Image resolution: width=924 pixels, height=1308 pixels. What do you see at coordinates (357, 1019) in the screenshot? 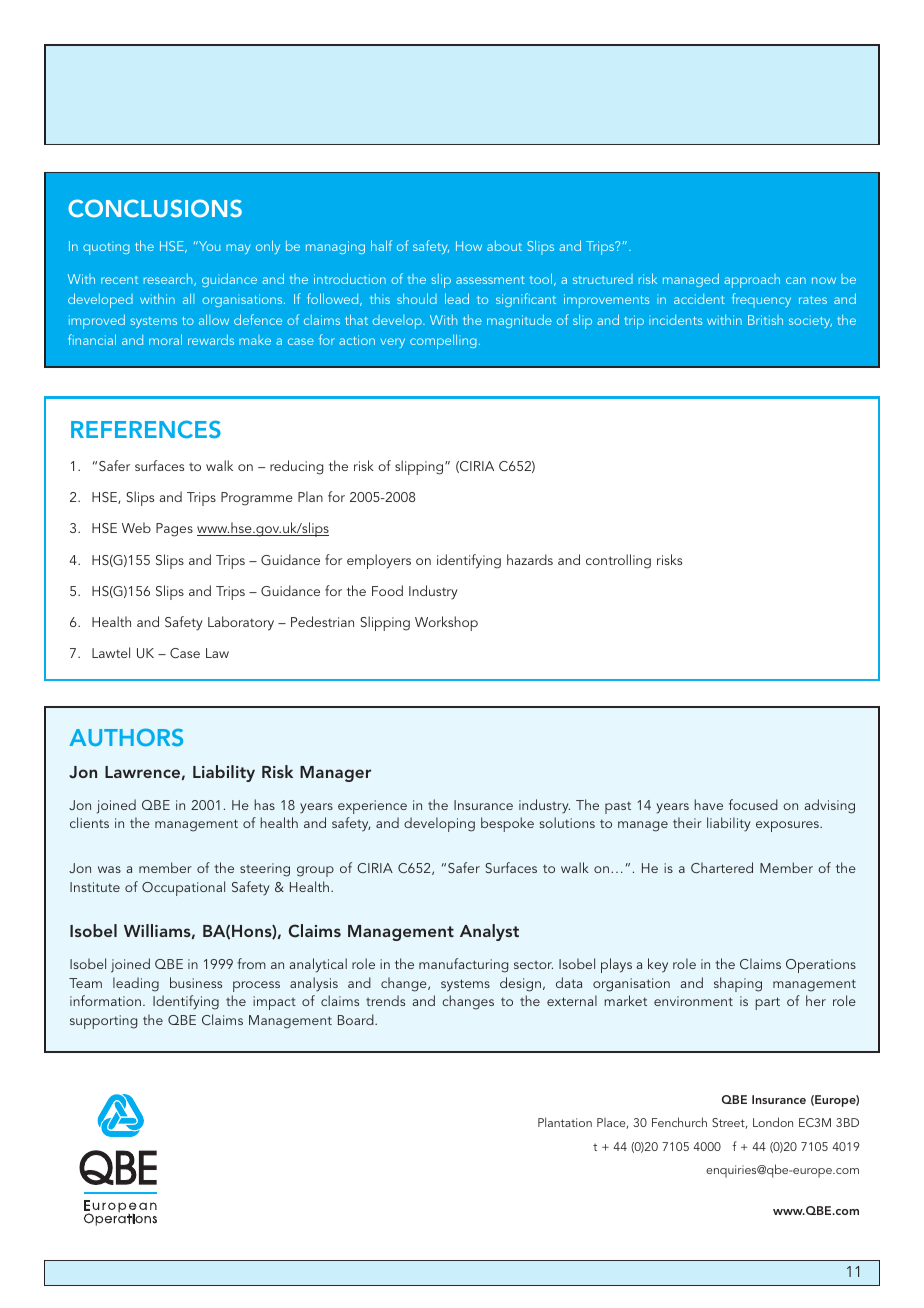
I see `Board` at bounding box center [357, 1019].
